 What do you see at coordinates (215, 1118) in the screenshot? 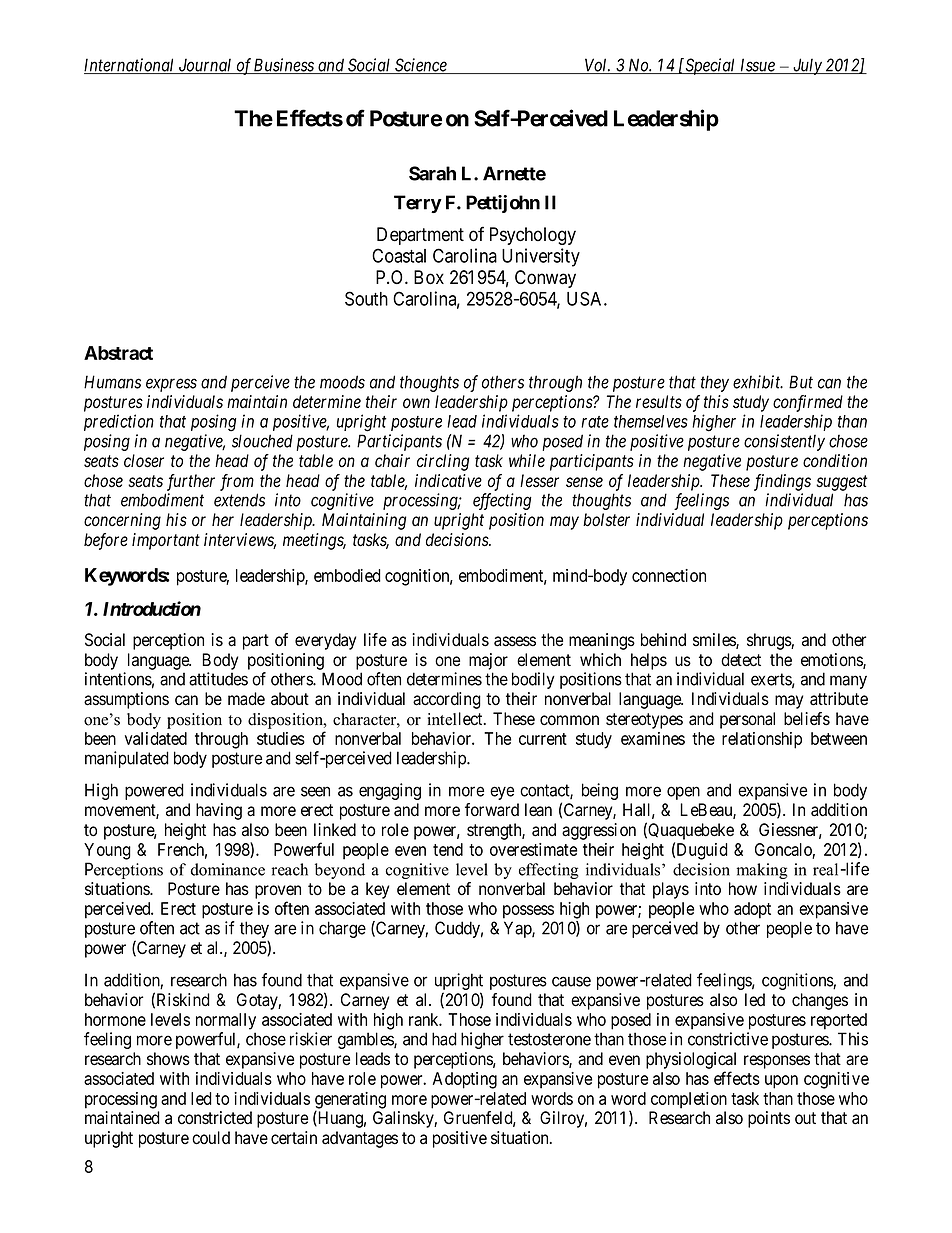
I see `constricted` at bounding box center [215, 1118].
